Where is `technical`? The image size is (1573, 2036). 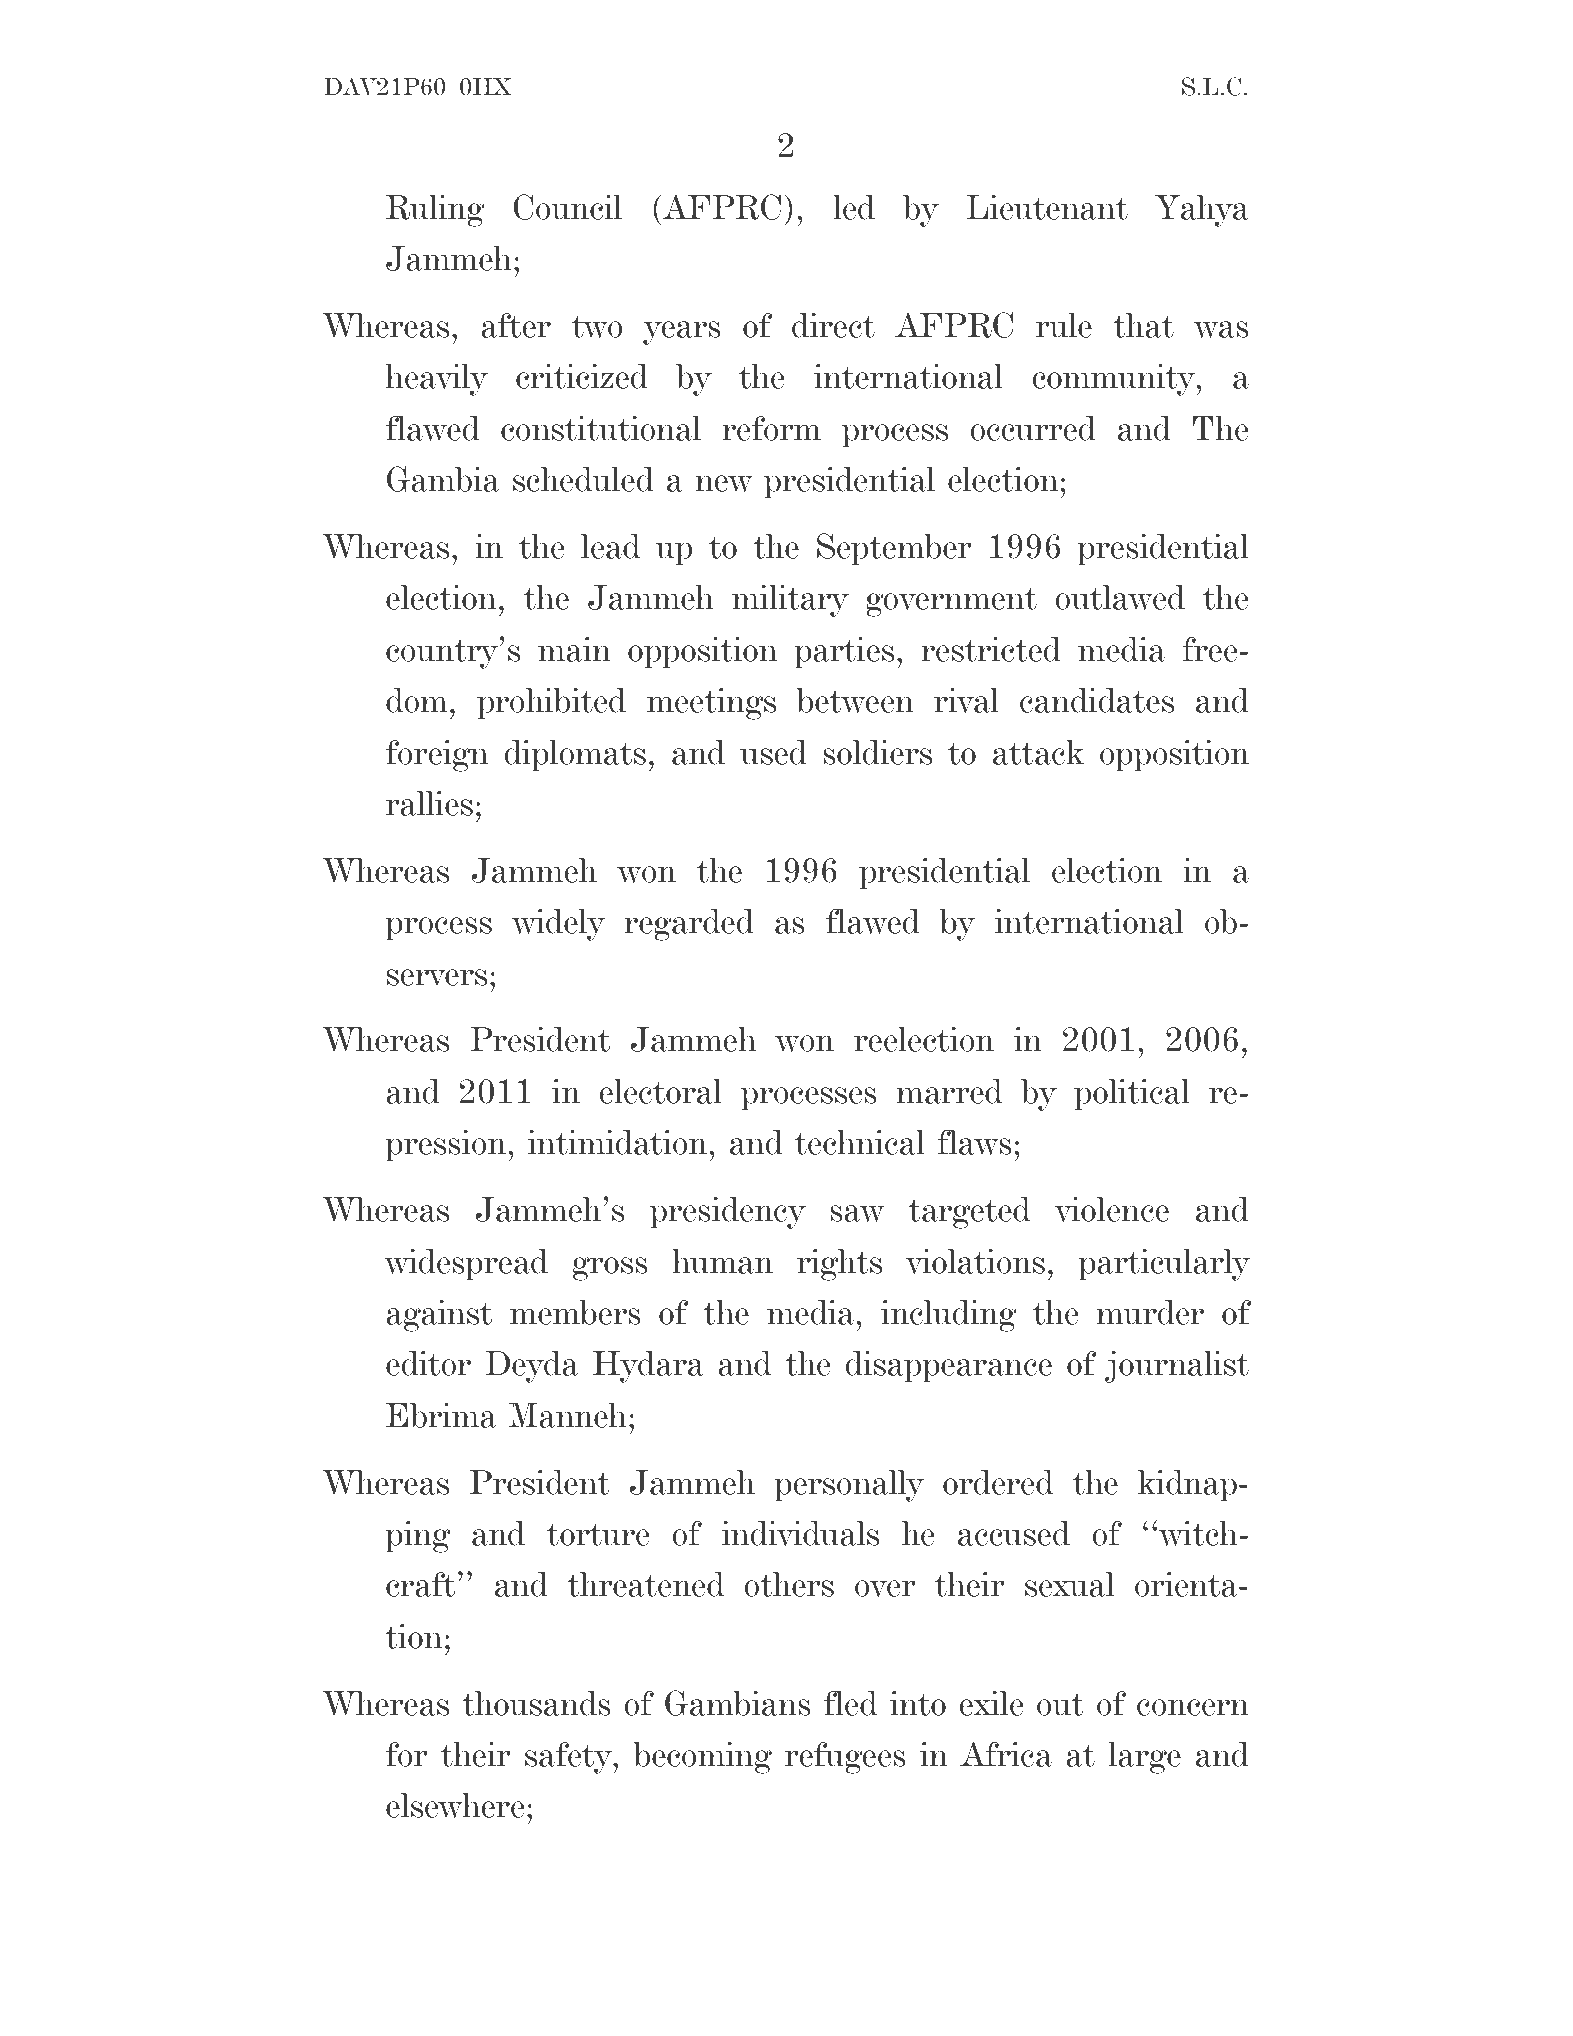 technical is located at coordinates (860, 1142).
